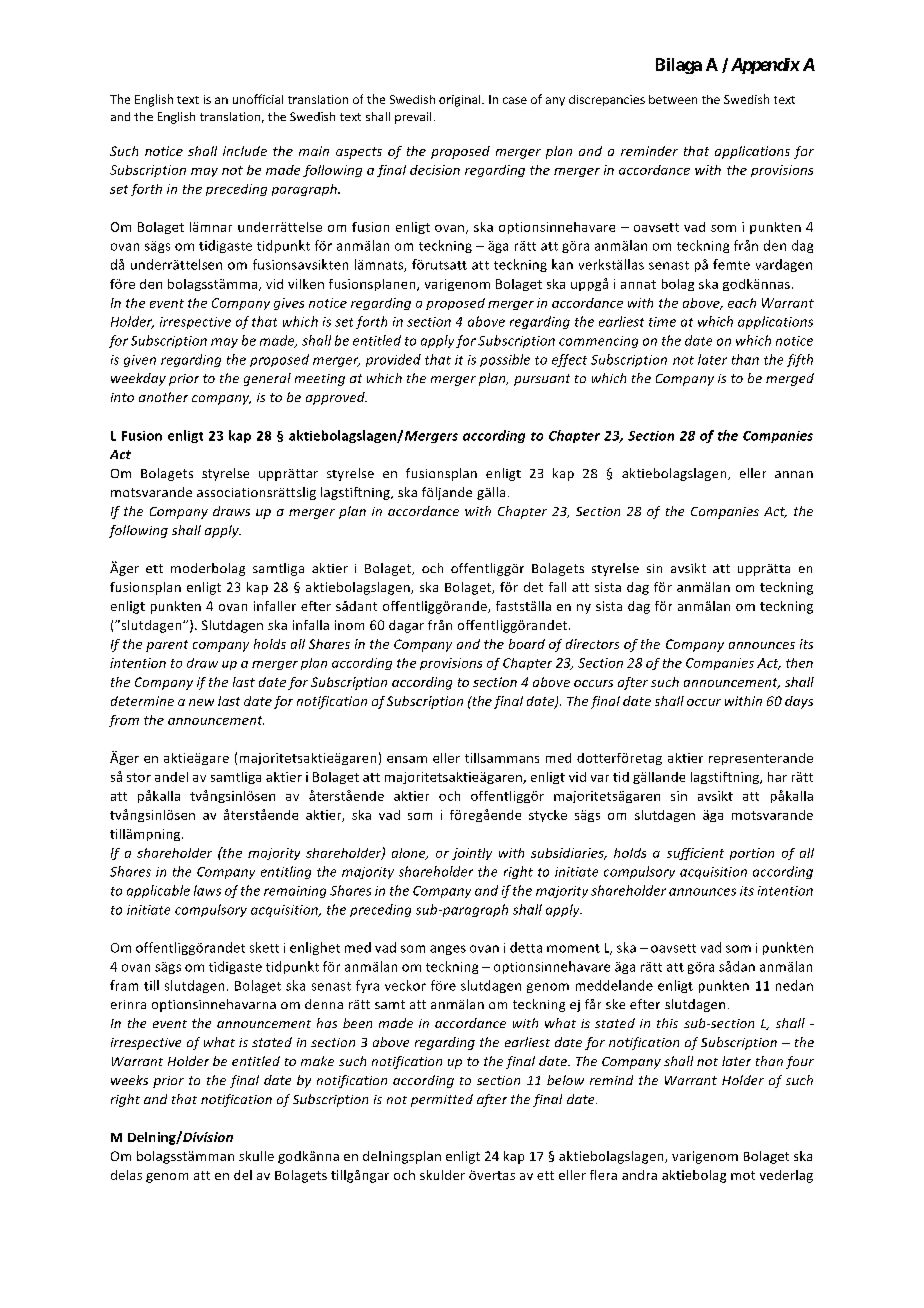  Describe the element at coordinates (258, 99) in the document. I see `unofficial` at that location.
